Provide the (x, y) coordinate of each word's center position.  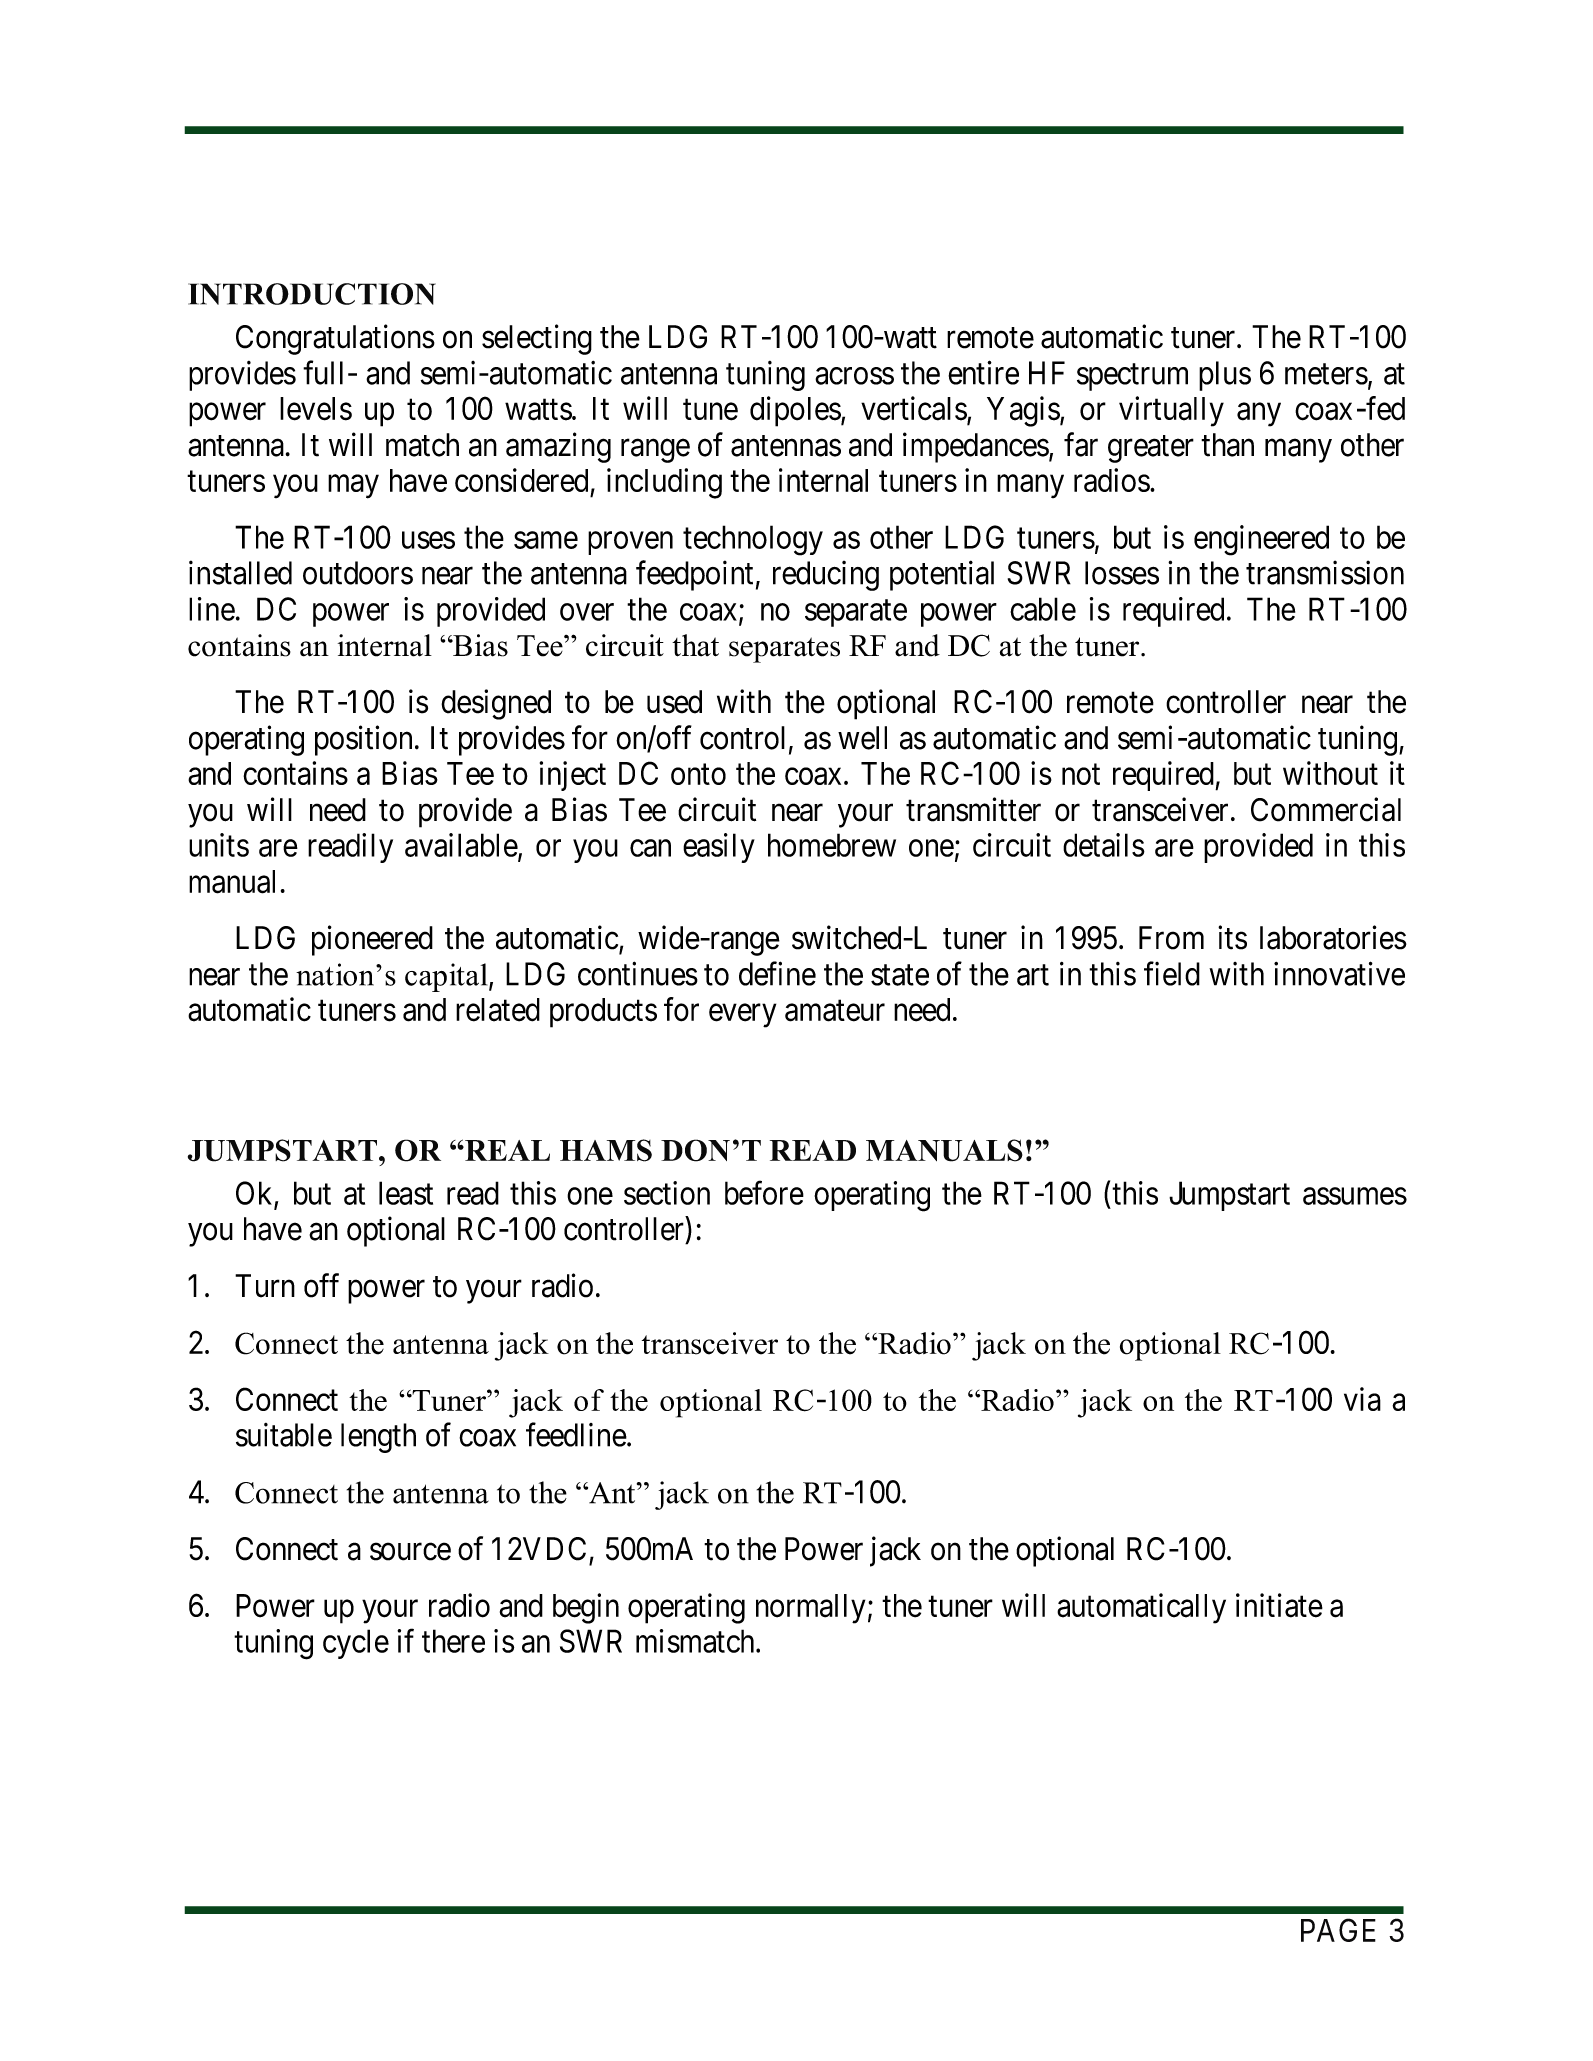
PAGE (1338, 1930)
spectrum (1132, 377)
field (1172, 973)
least (406, 1193)
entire (983, 372)
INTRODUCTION (312, 294)
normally (810, 1609)
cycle (356, 1644)
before (764, 1193)
